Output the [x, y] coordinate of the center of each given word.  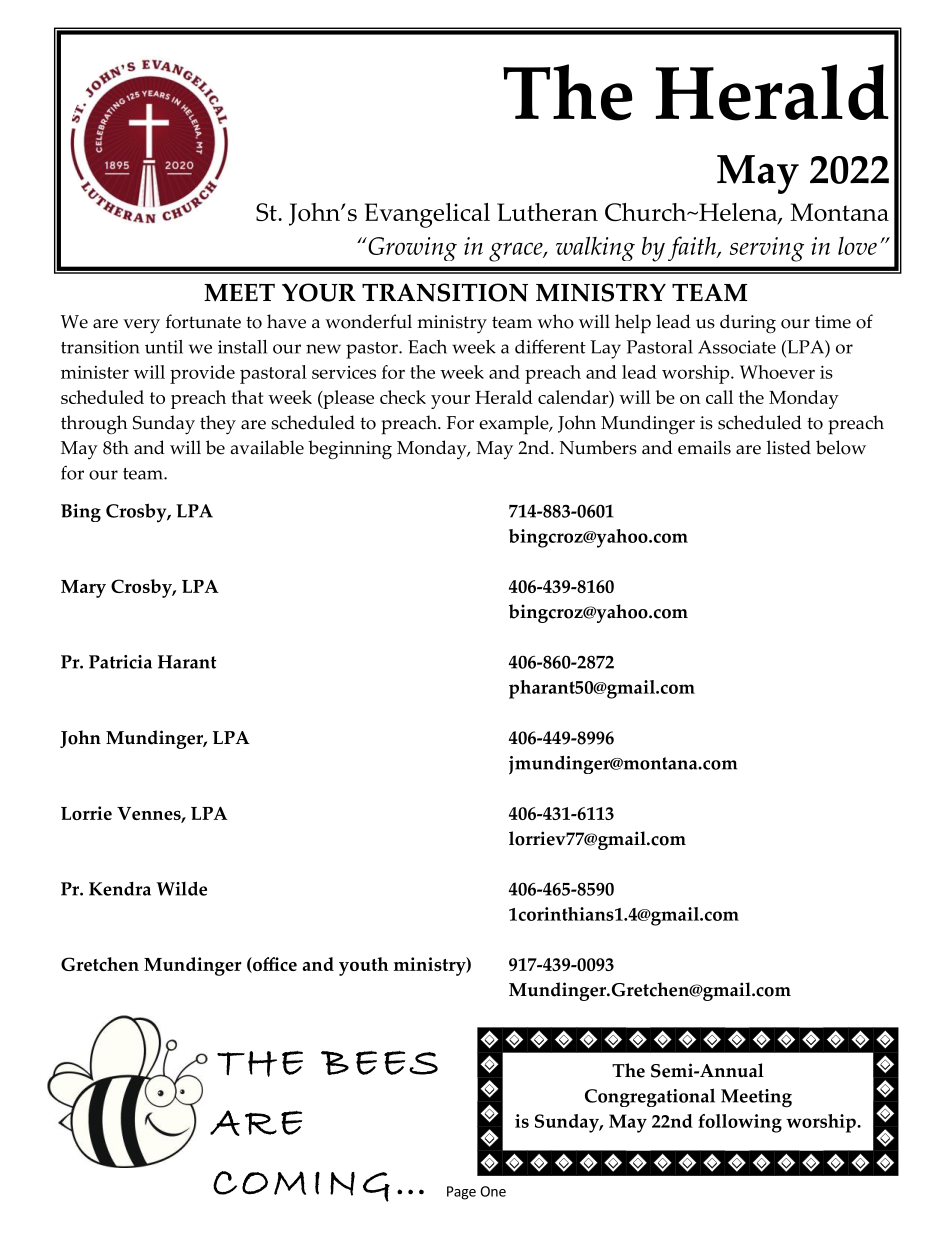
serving [767, 249]
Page [461, 1193]
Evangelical [427, 215]
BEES [379, 1063]
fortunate [203, 321]
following [740, 1123]
